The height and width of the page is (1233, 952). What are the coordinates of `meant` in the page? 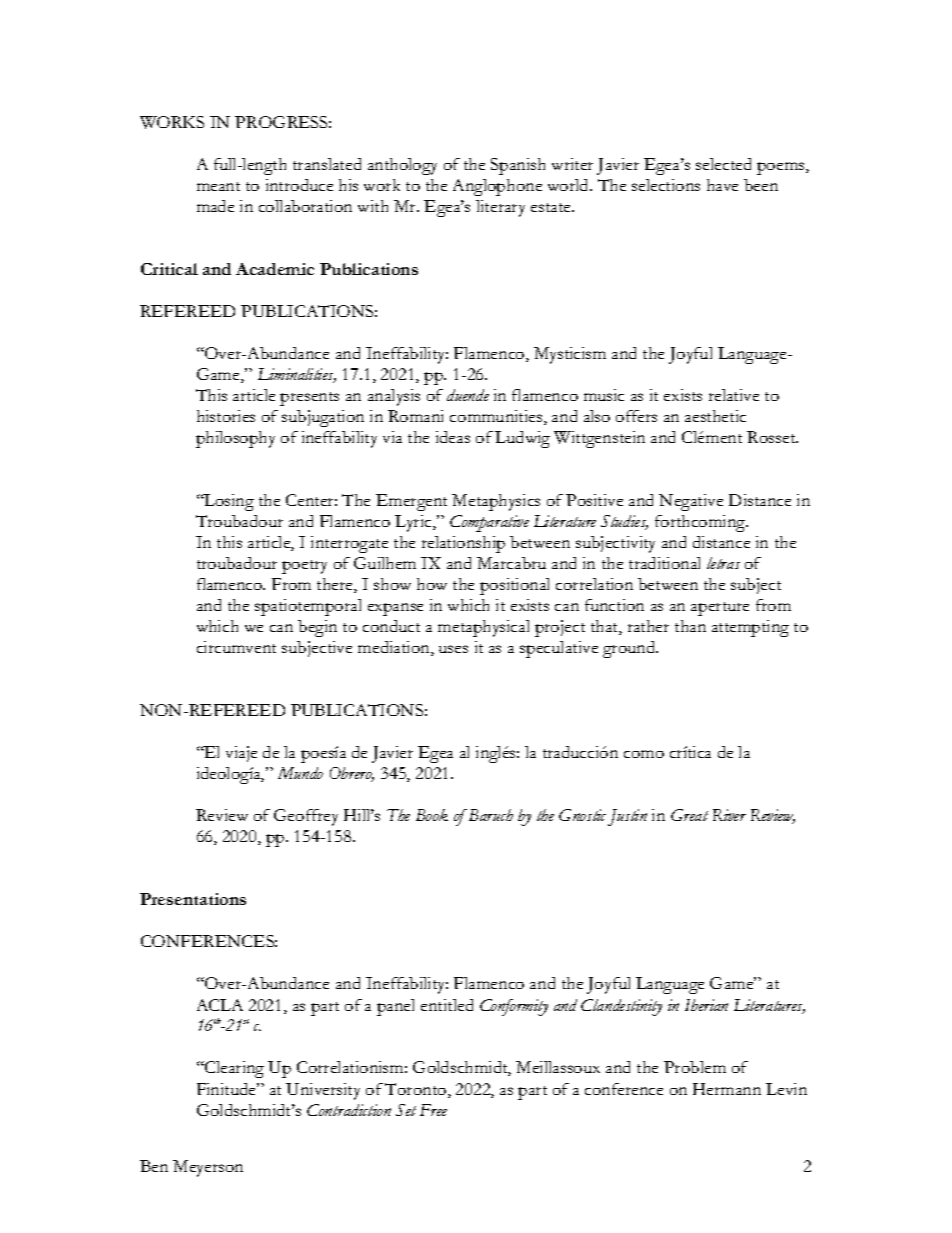 It's located at (218, 186).
